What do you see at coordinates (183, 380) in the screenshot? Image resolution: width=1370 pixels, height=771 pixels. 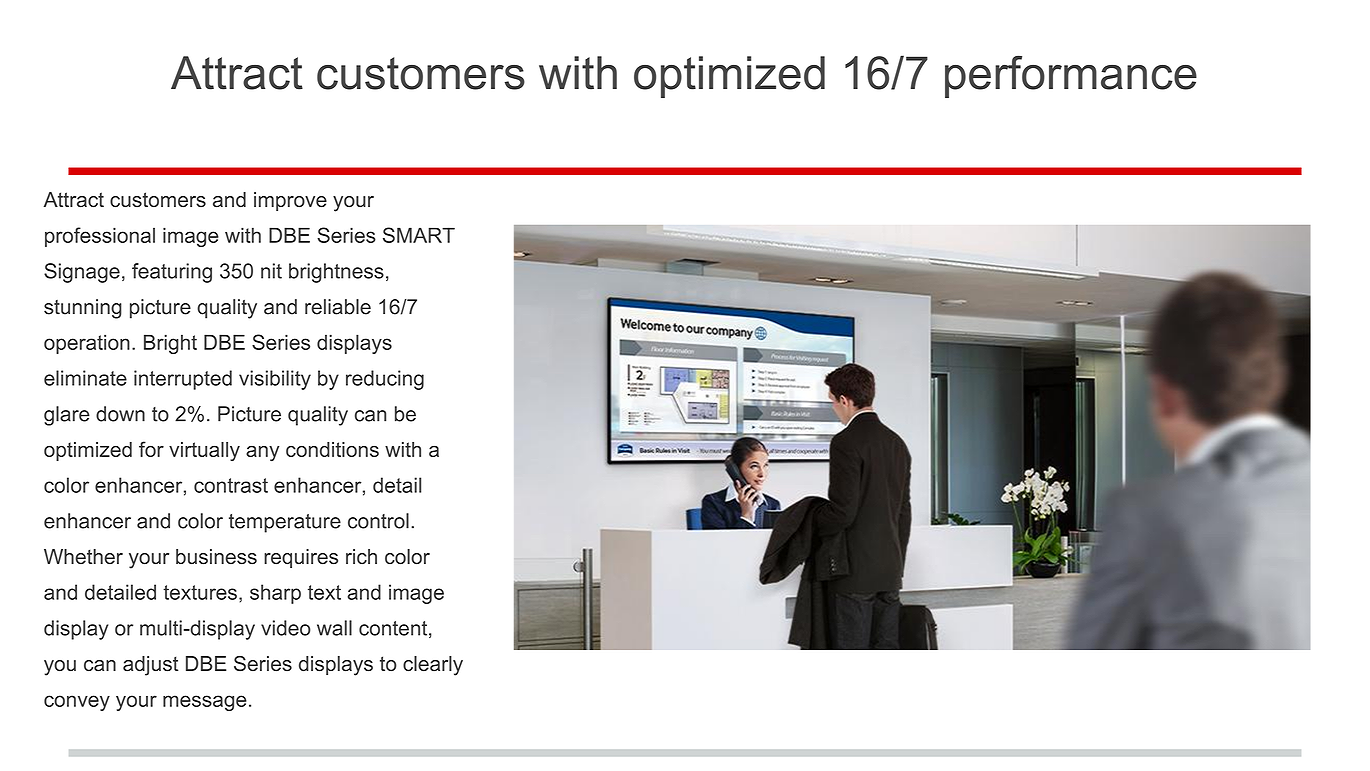 I see `interrupted` at bounding box center [183, 380].
